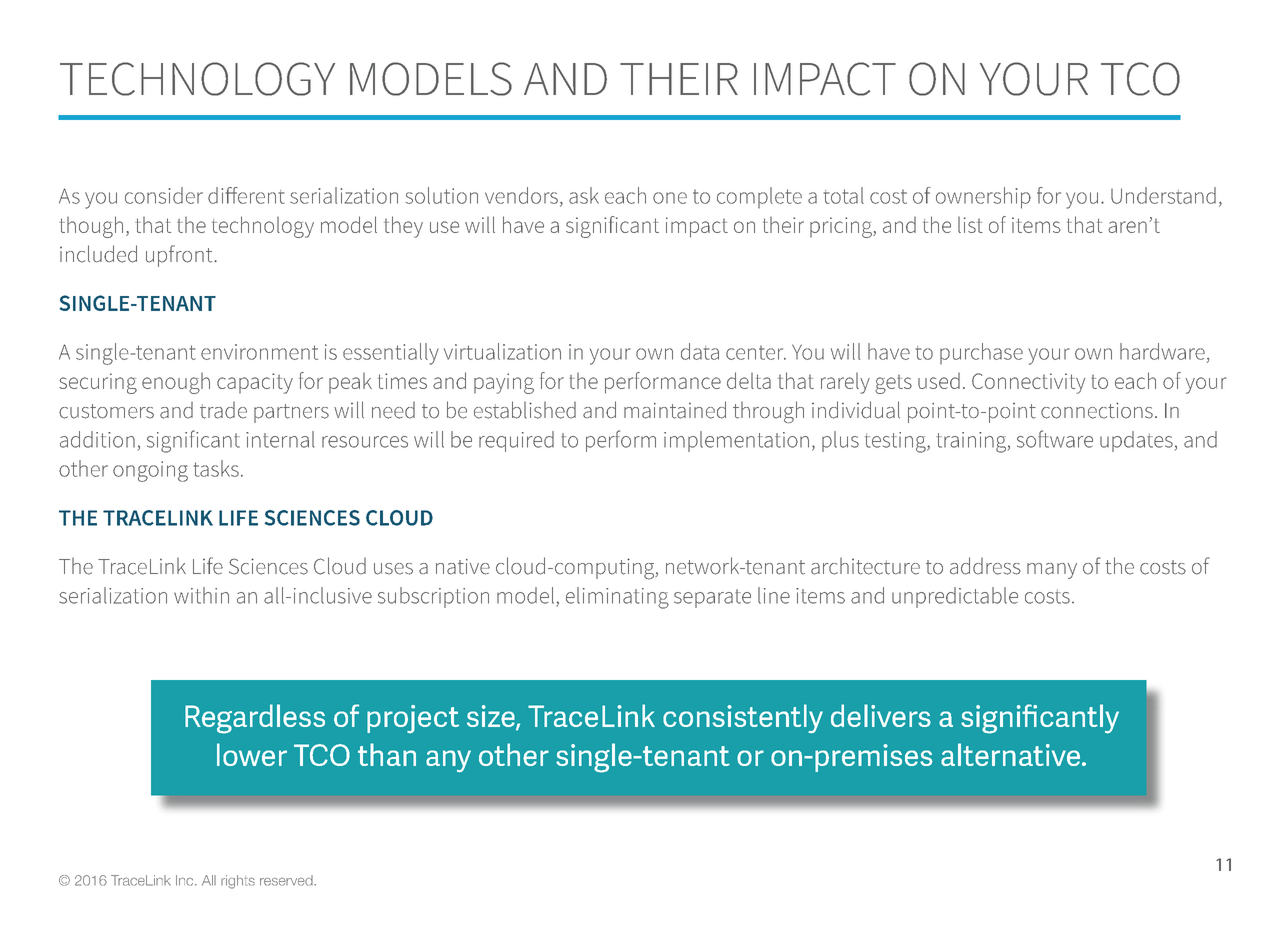 This screenshot has height=936, width=1288. Describe the element at coordinates (255, 383) in the screenshot. I see `capacity` at that location.
